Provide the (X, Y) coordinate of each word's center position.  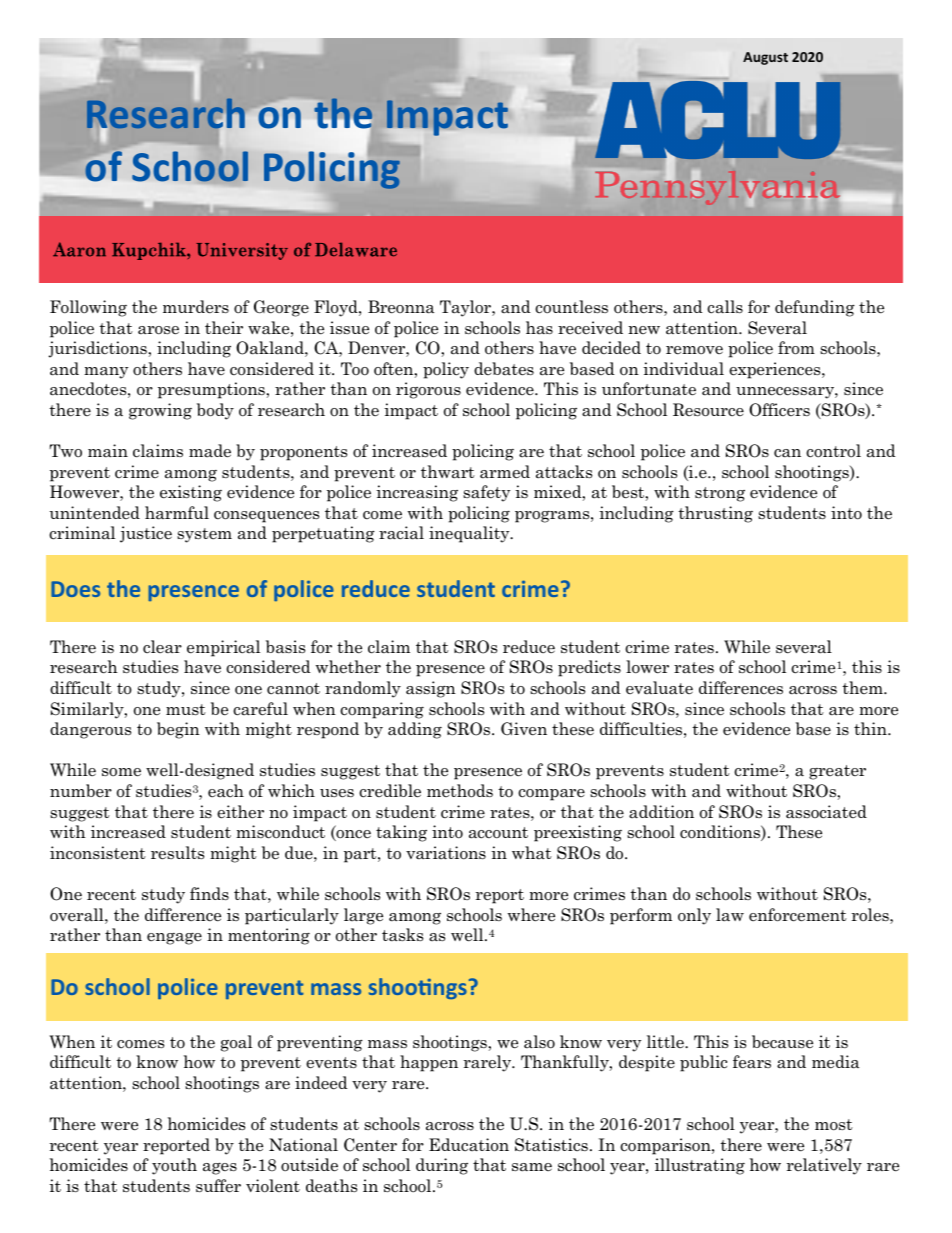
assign (431, 689)
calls (725, 307)
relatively (824, 1166)
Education (469, 1145)
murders (196, 307)
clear (162, 647)
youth (174, 1166)
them (863, 687)
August (765, 58)
